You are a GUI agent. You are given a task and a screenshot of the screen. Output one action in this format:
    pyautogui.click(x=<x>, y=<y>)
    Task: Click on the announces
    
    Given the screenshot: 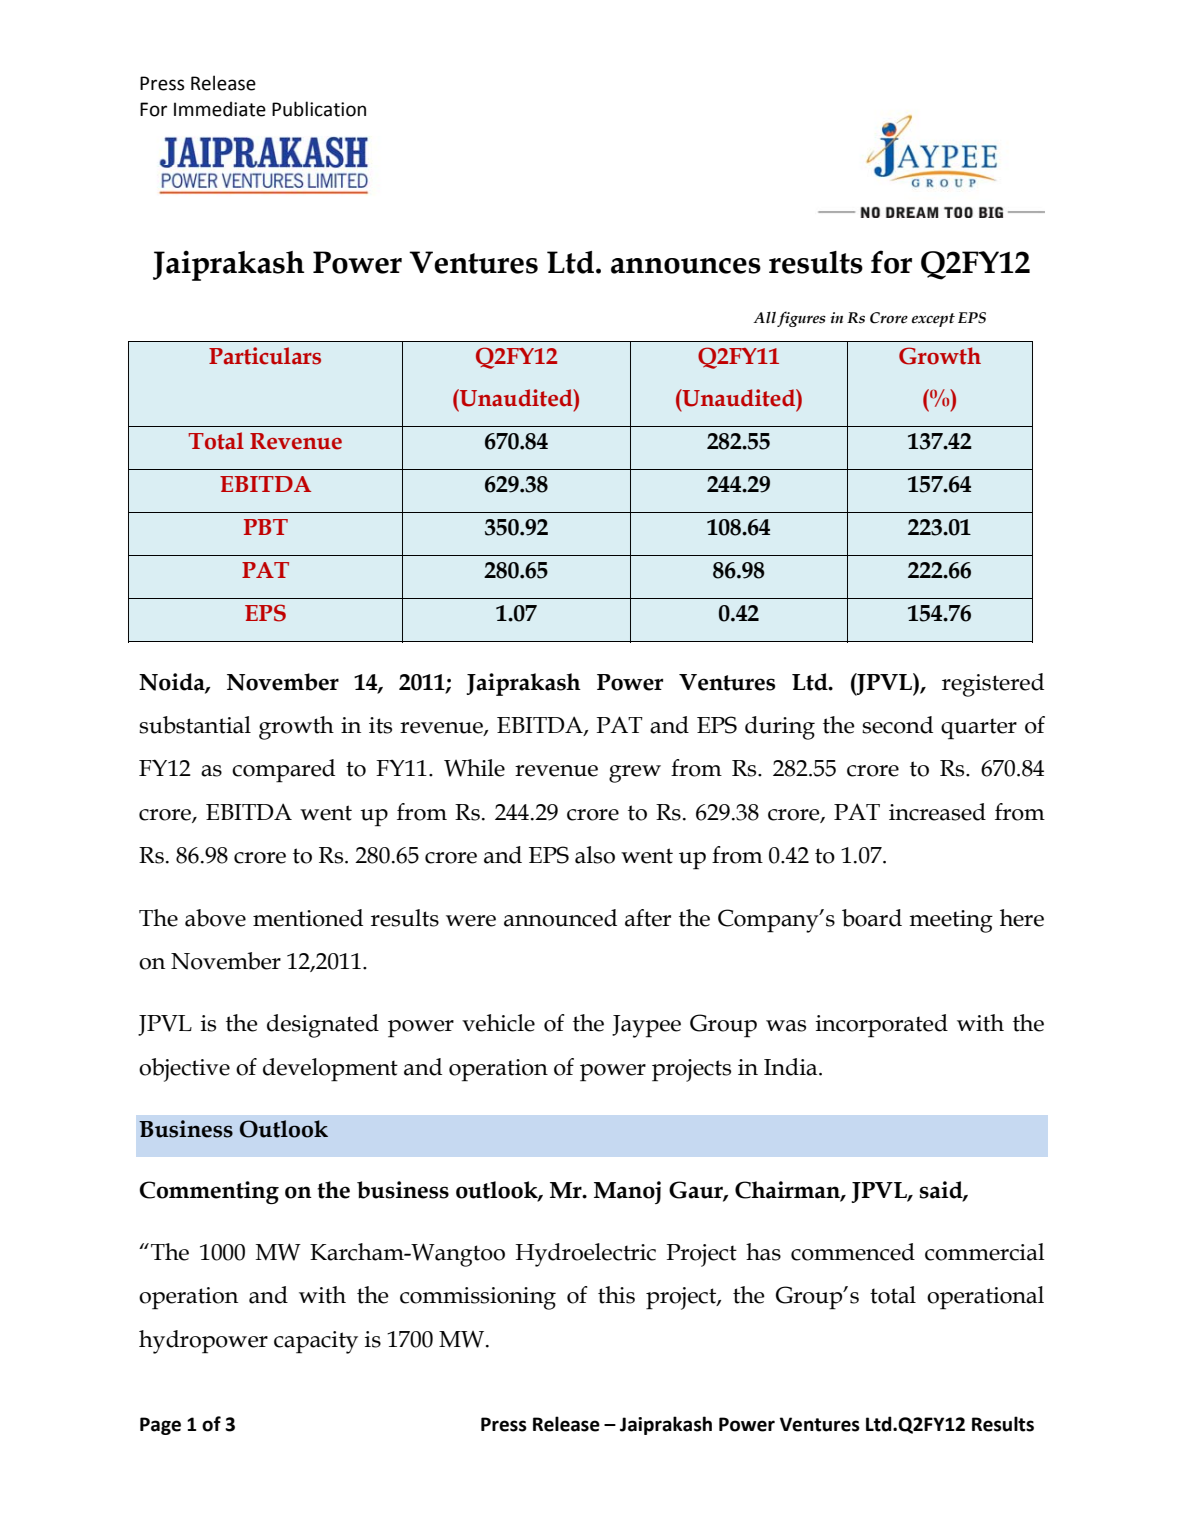 What is the action you would take?
    pyautogui.click(x=686, y=266)
